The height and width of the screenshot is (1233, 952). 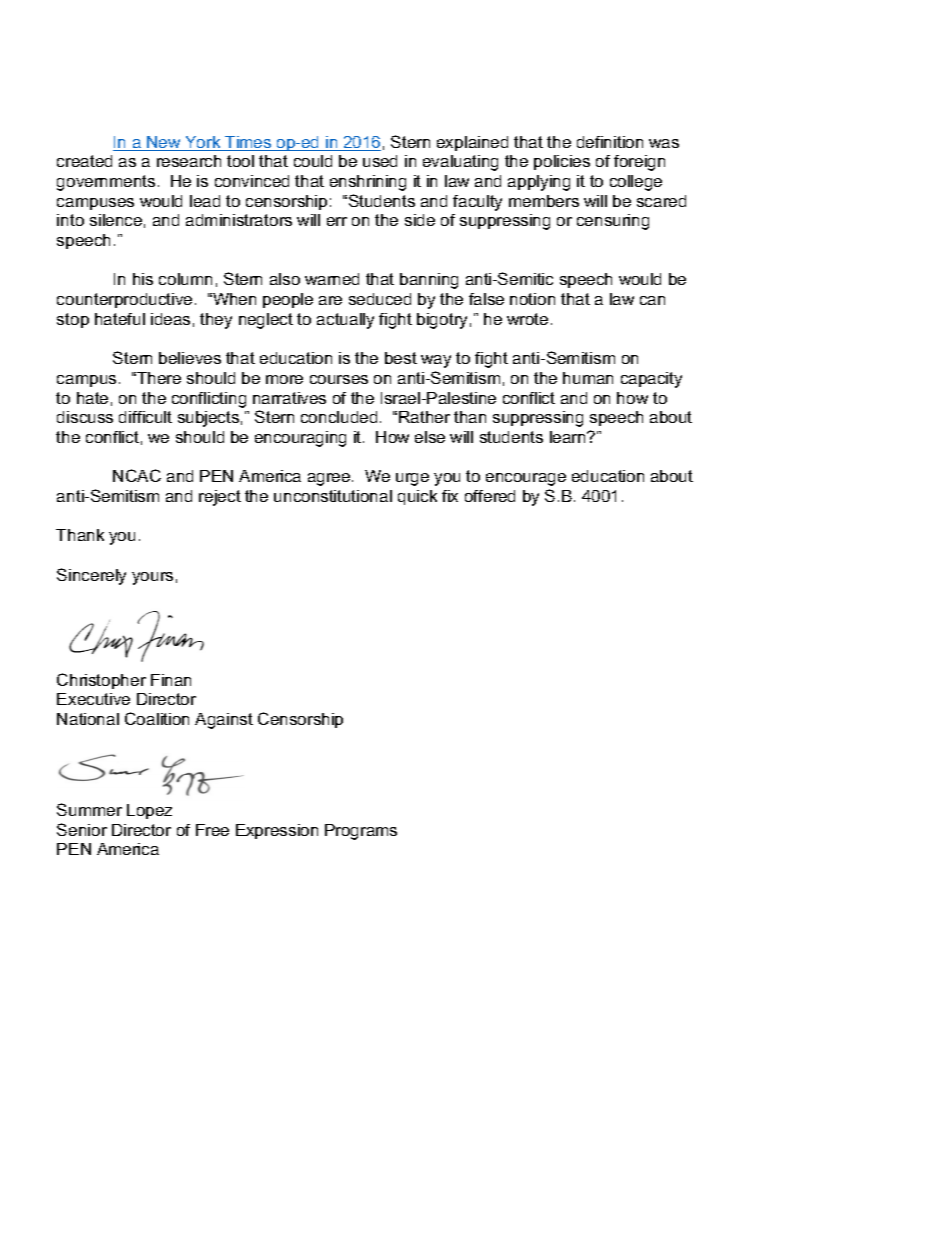 What do you see at coordinates (380, 161) in the screenshot?
I see `used` at bounding box center [380, 161].
